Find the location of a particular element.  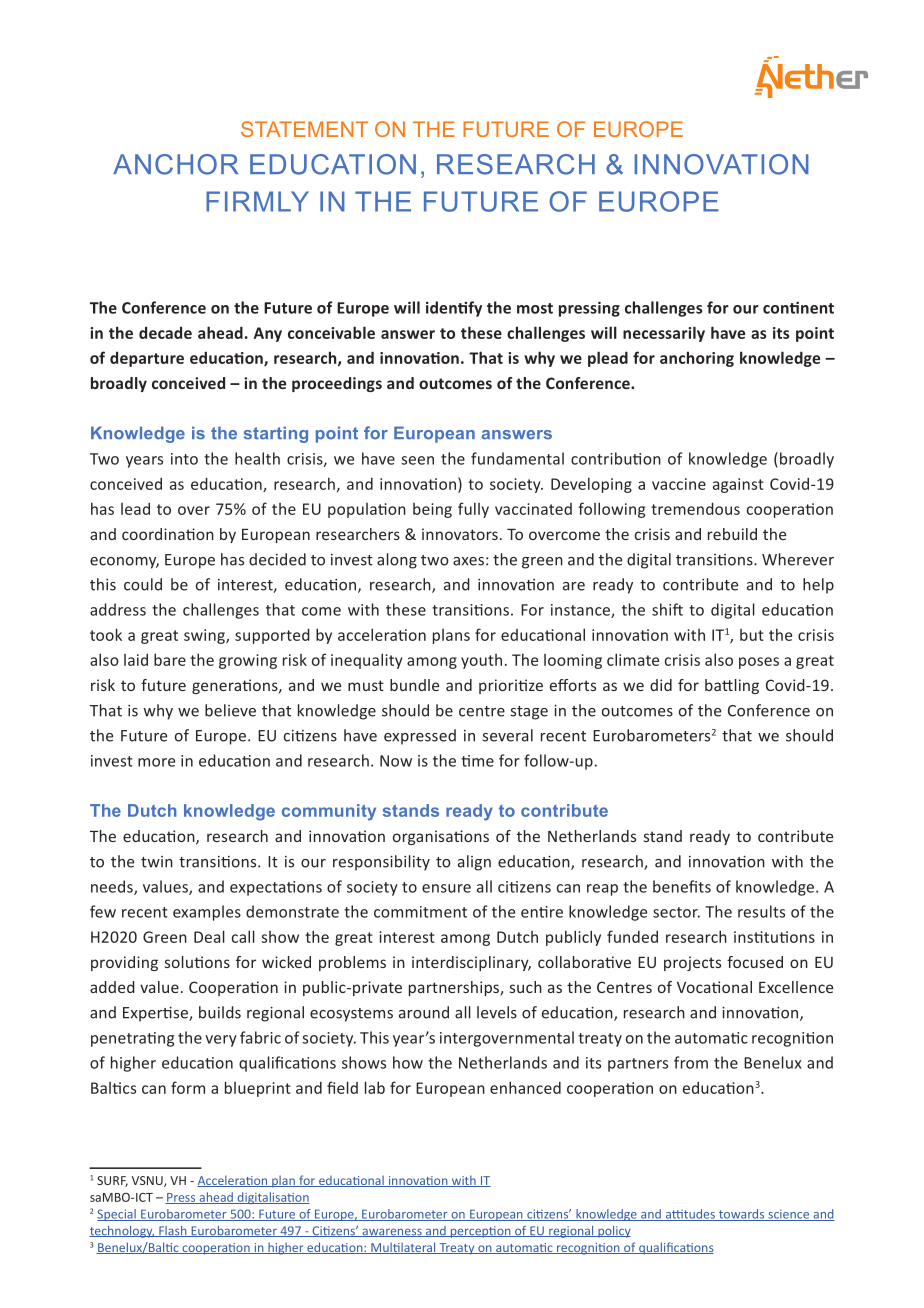

STATEMENT is located at coordinates (304, 129).
